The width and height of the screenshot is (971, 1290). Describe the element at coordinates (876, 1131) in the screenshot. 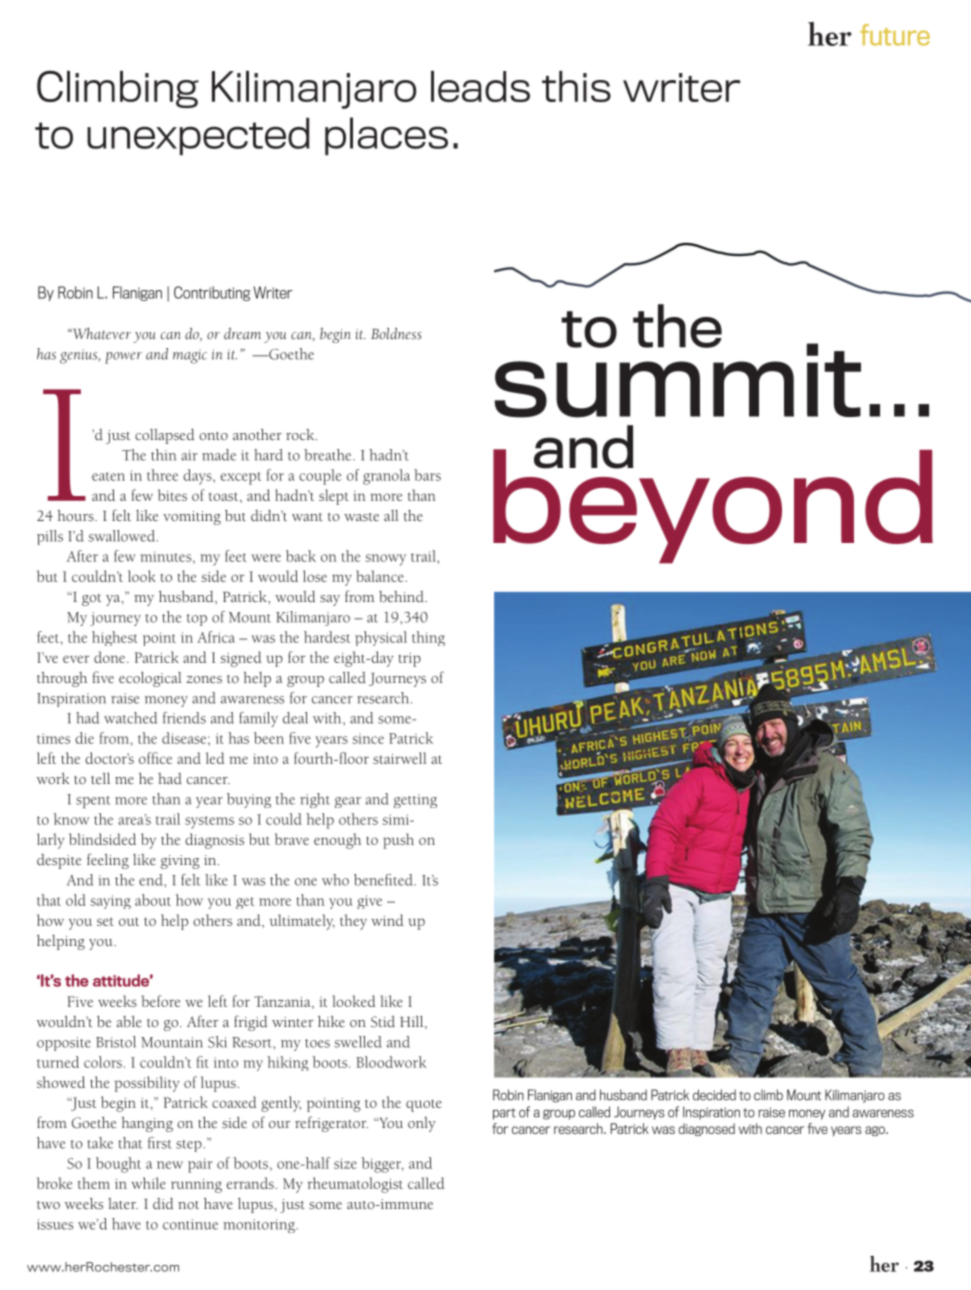

I see `ago` at that location.
